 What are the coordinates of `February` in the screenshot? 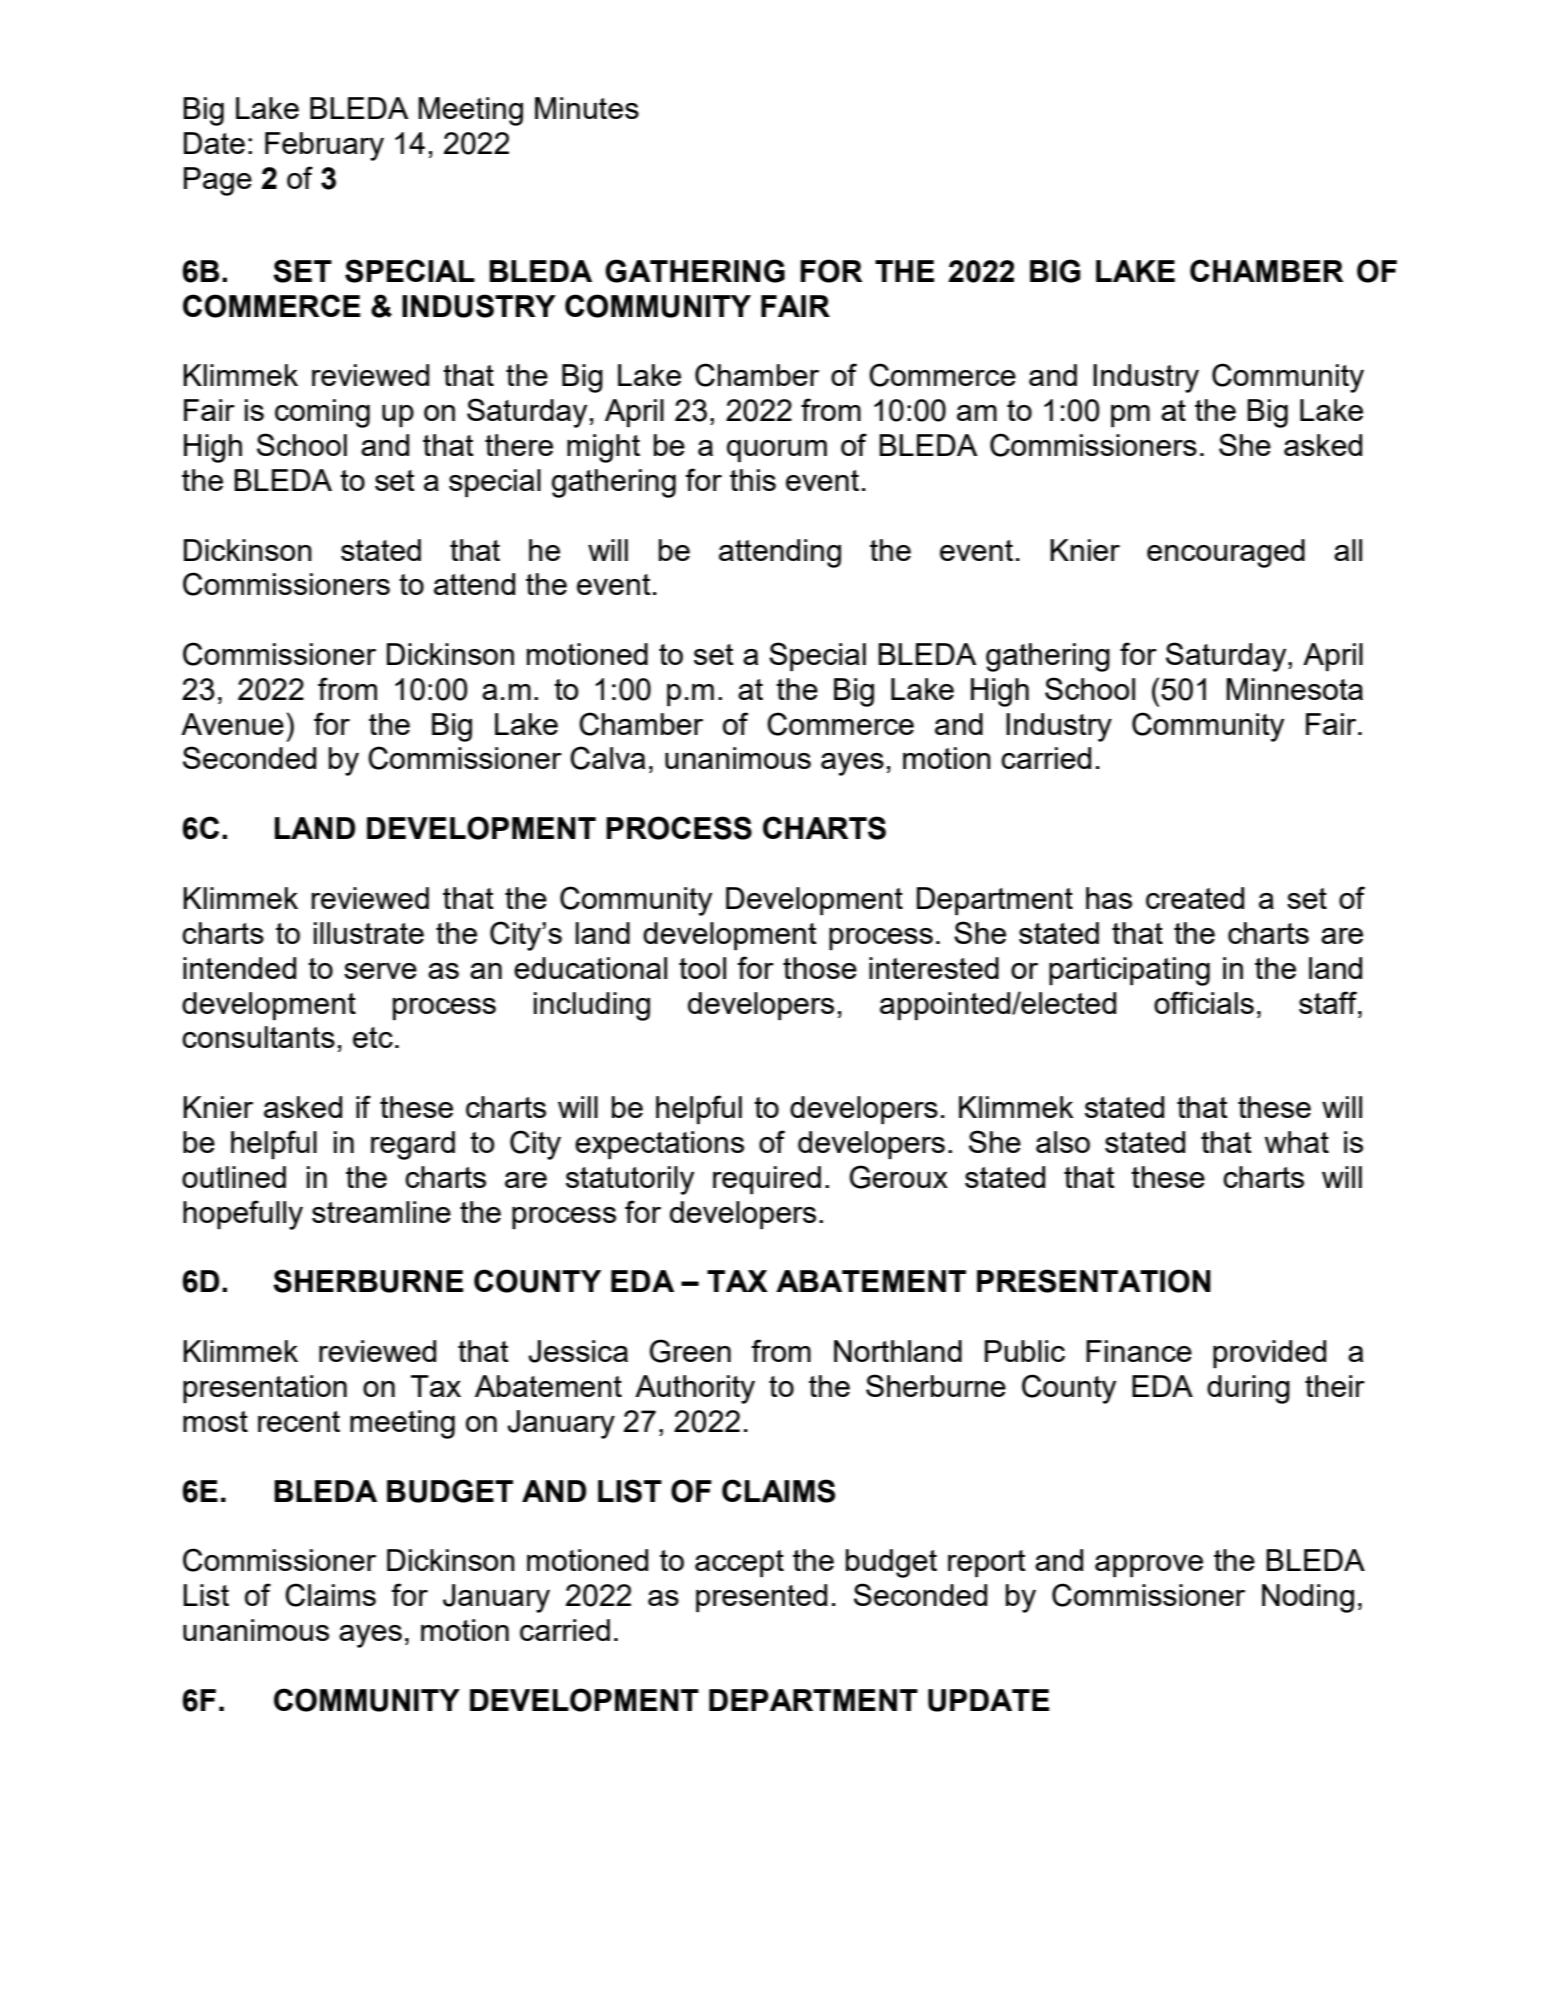 It's located at (324, 146).
